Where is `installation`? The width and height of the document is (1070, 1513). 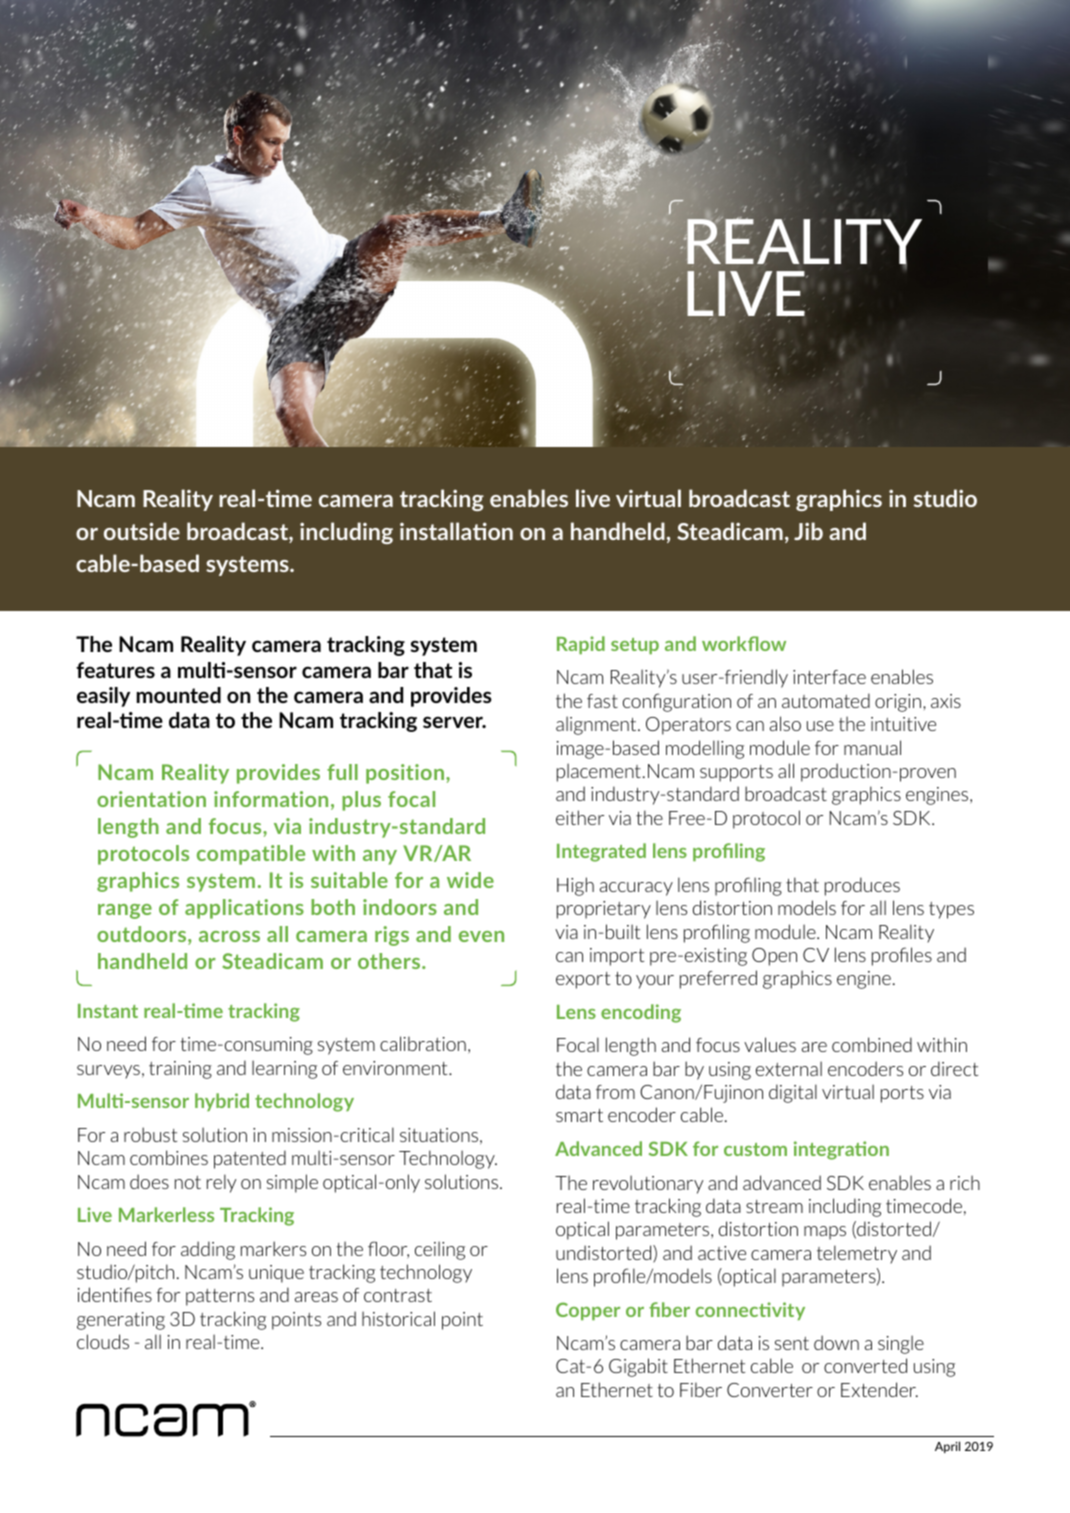 installation is located at coordinates (456, 531).
